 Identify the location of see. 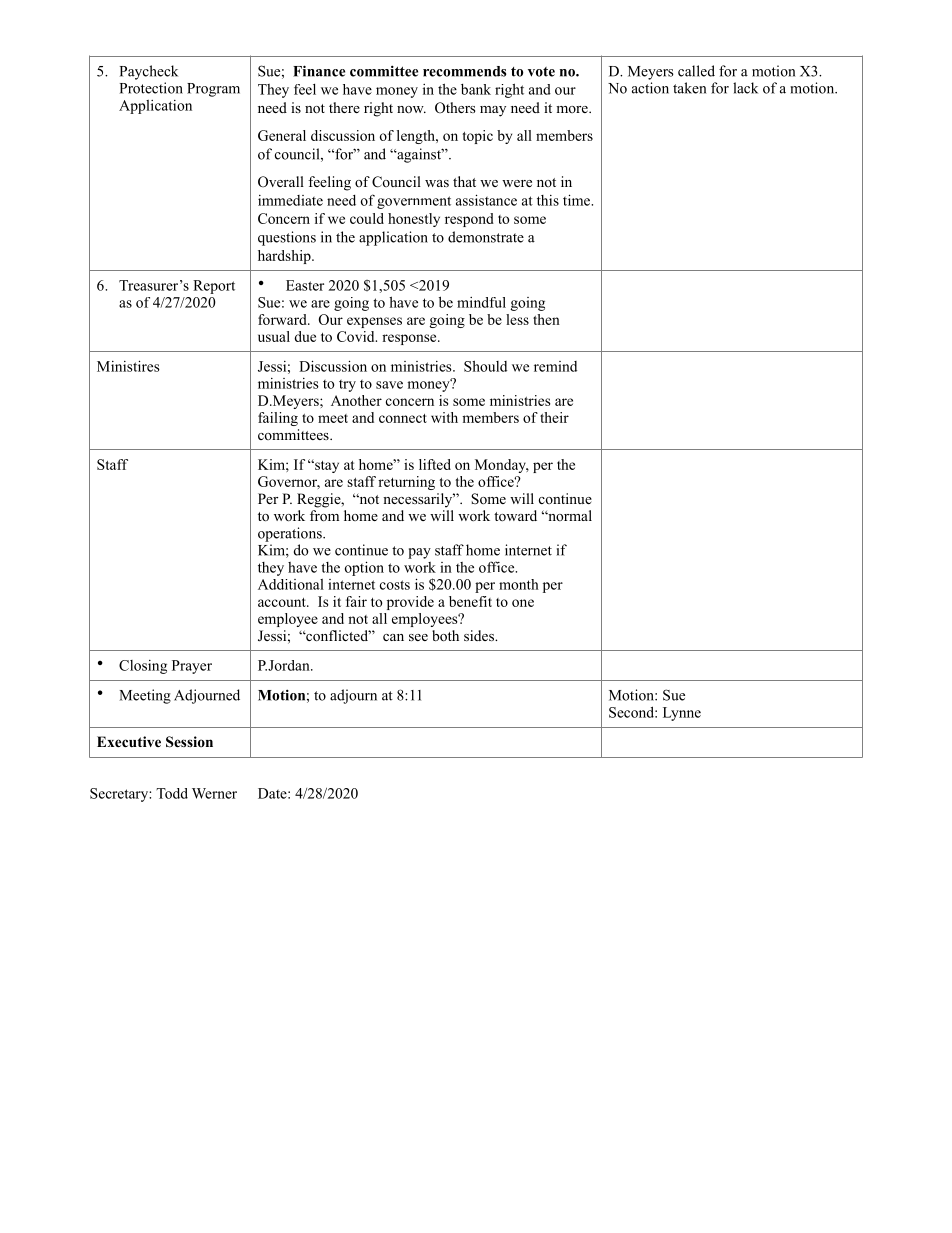
(418, 637).
